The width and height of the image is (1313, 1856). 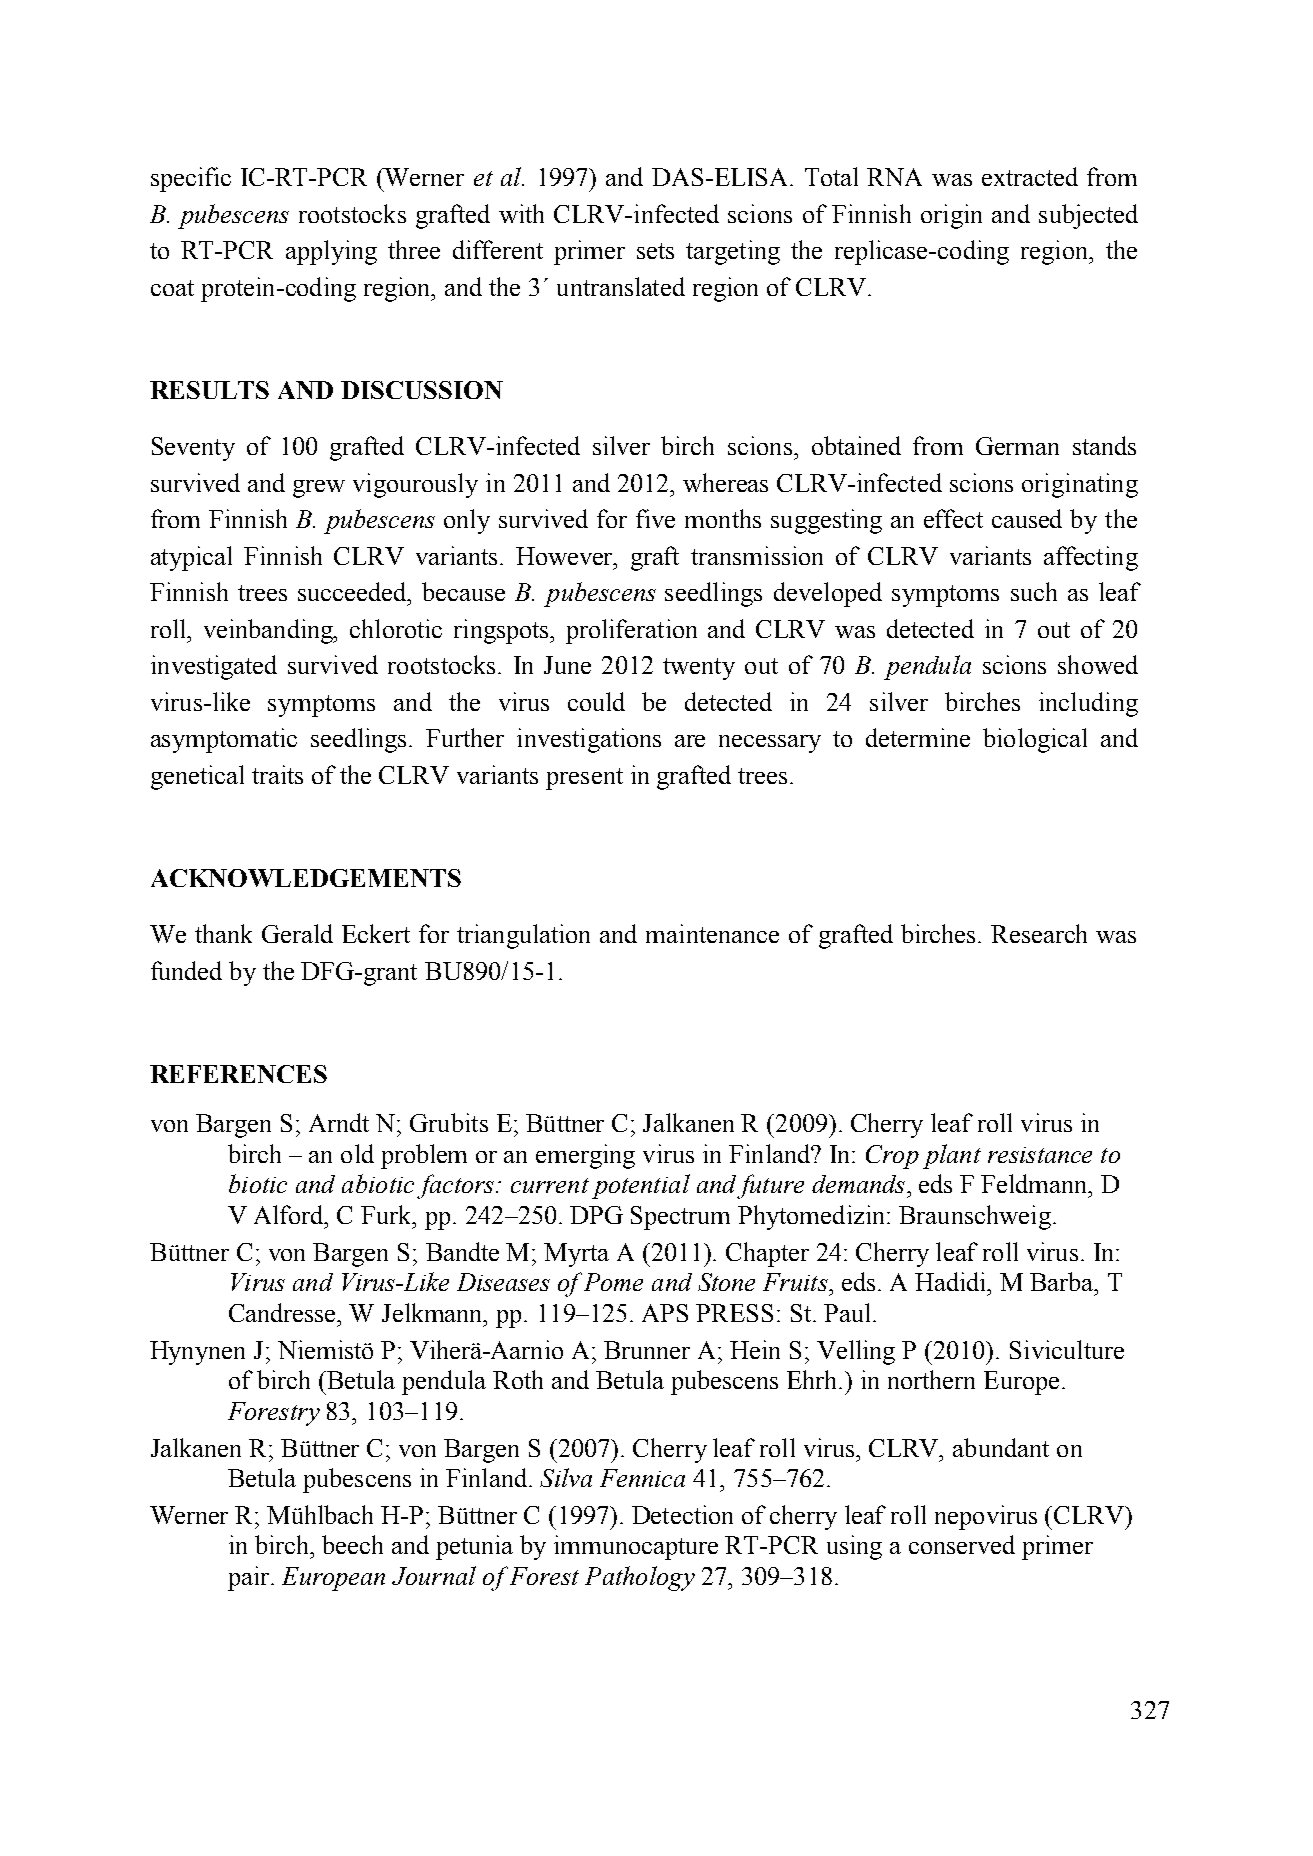 What do you see at coordinates (238, 1074) in the image?
I see `REFERENCES` at bounding box center [238, 1074].
